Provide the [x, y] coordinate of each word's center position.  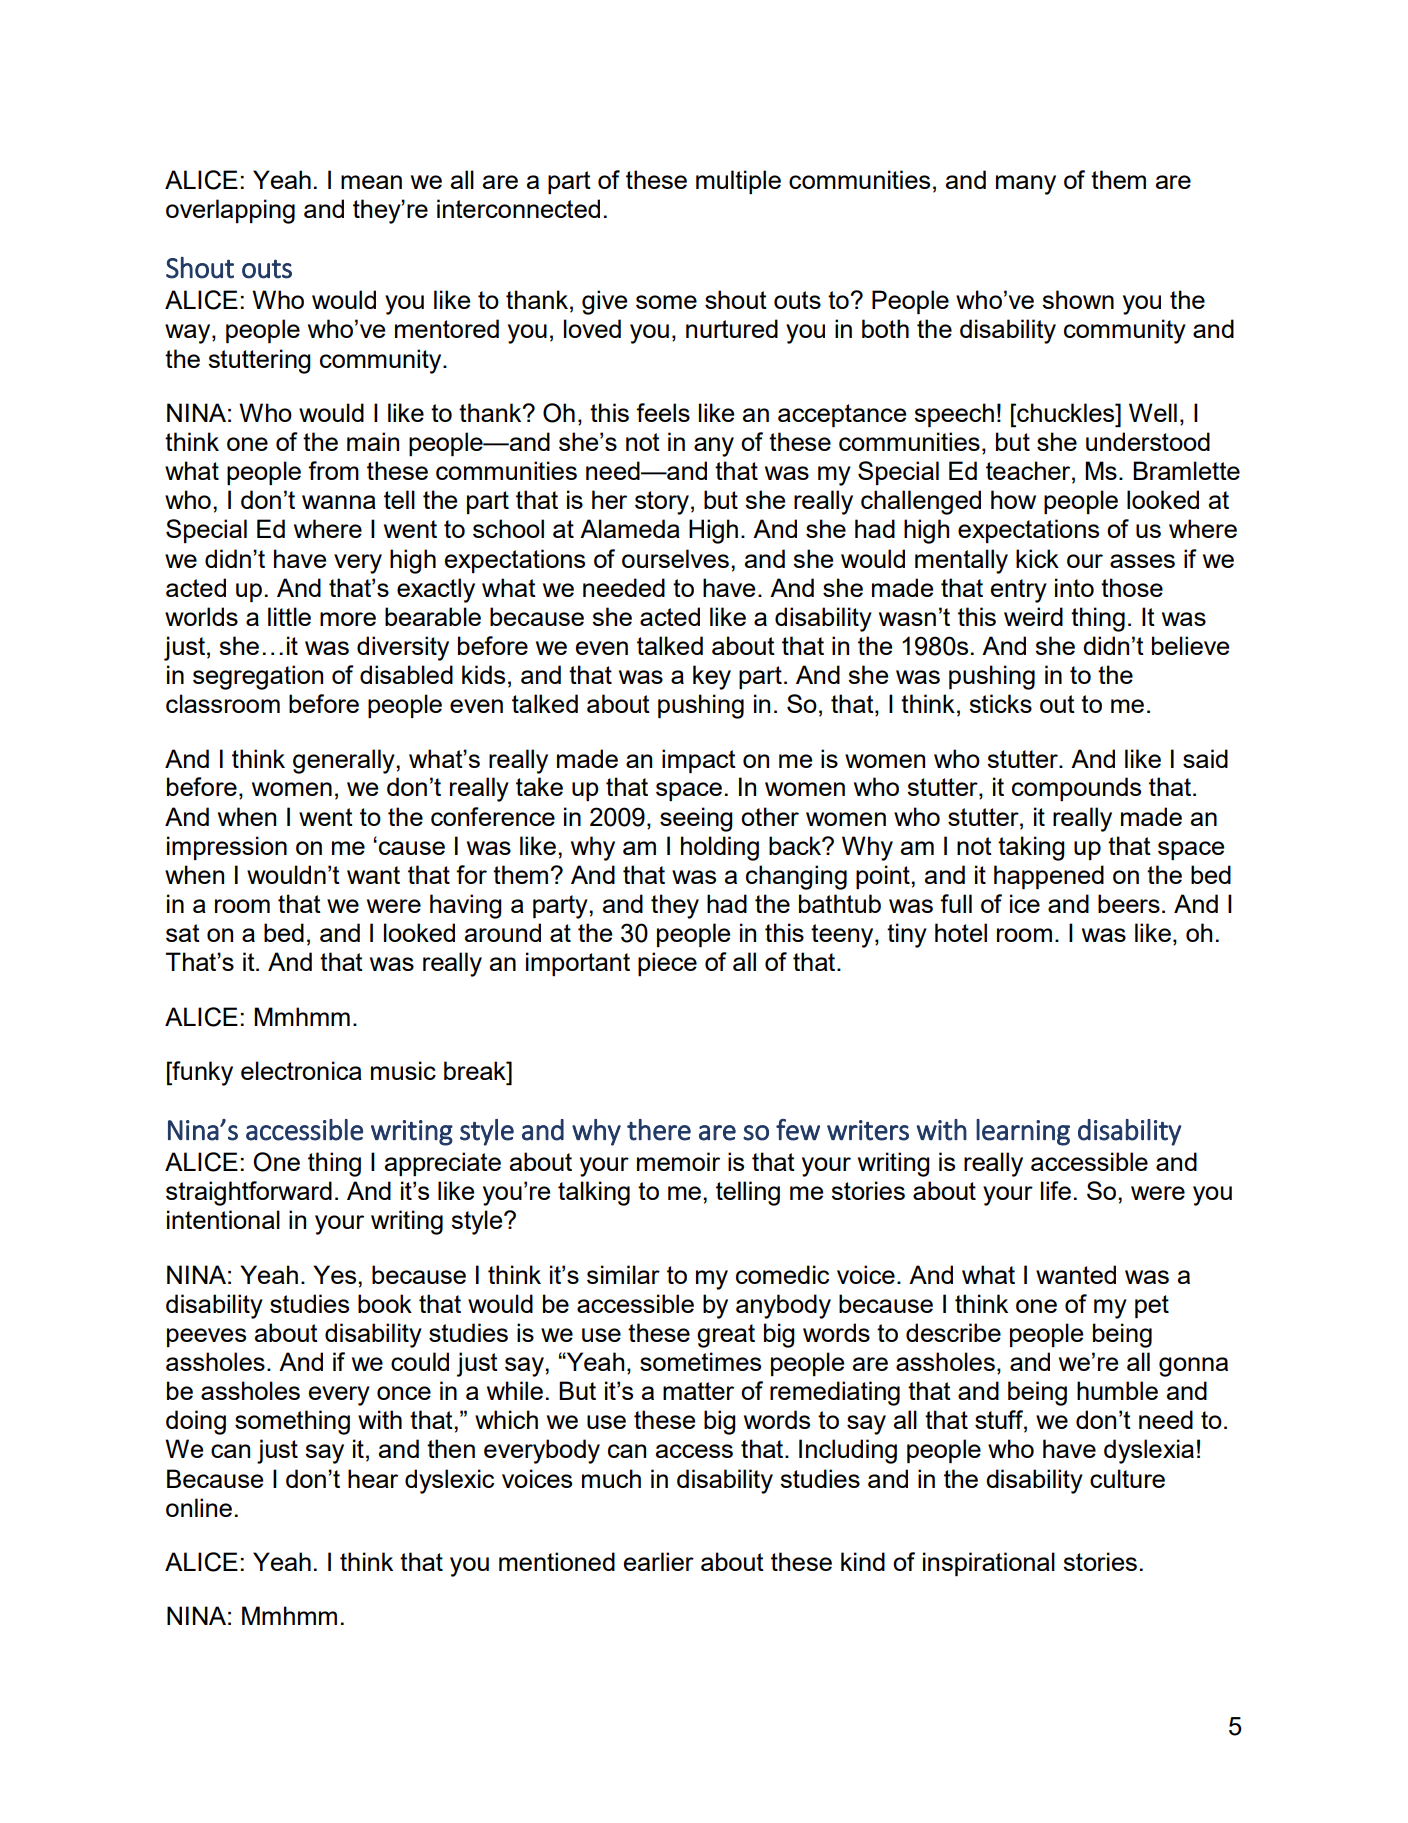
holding [720, 848]
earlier [659, 1561]
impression [227, 848]
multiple [738, 182]
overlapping [230, 211]
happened [1049, 877]
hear [373, 1478]
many [1026, 185]
